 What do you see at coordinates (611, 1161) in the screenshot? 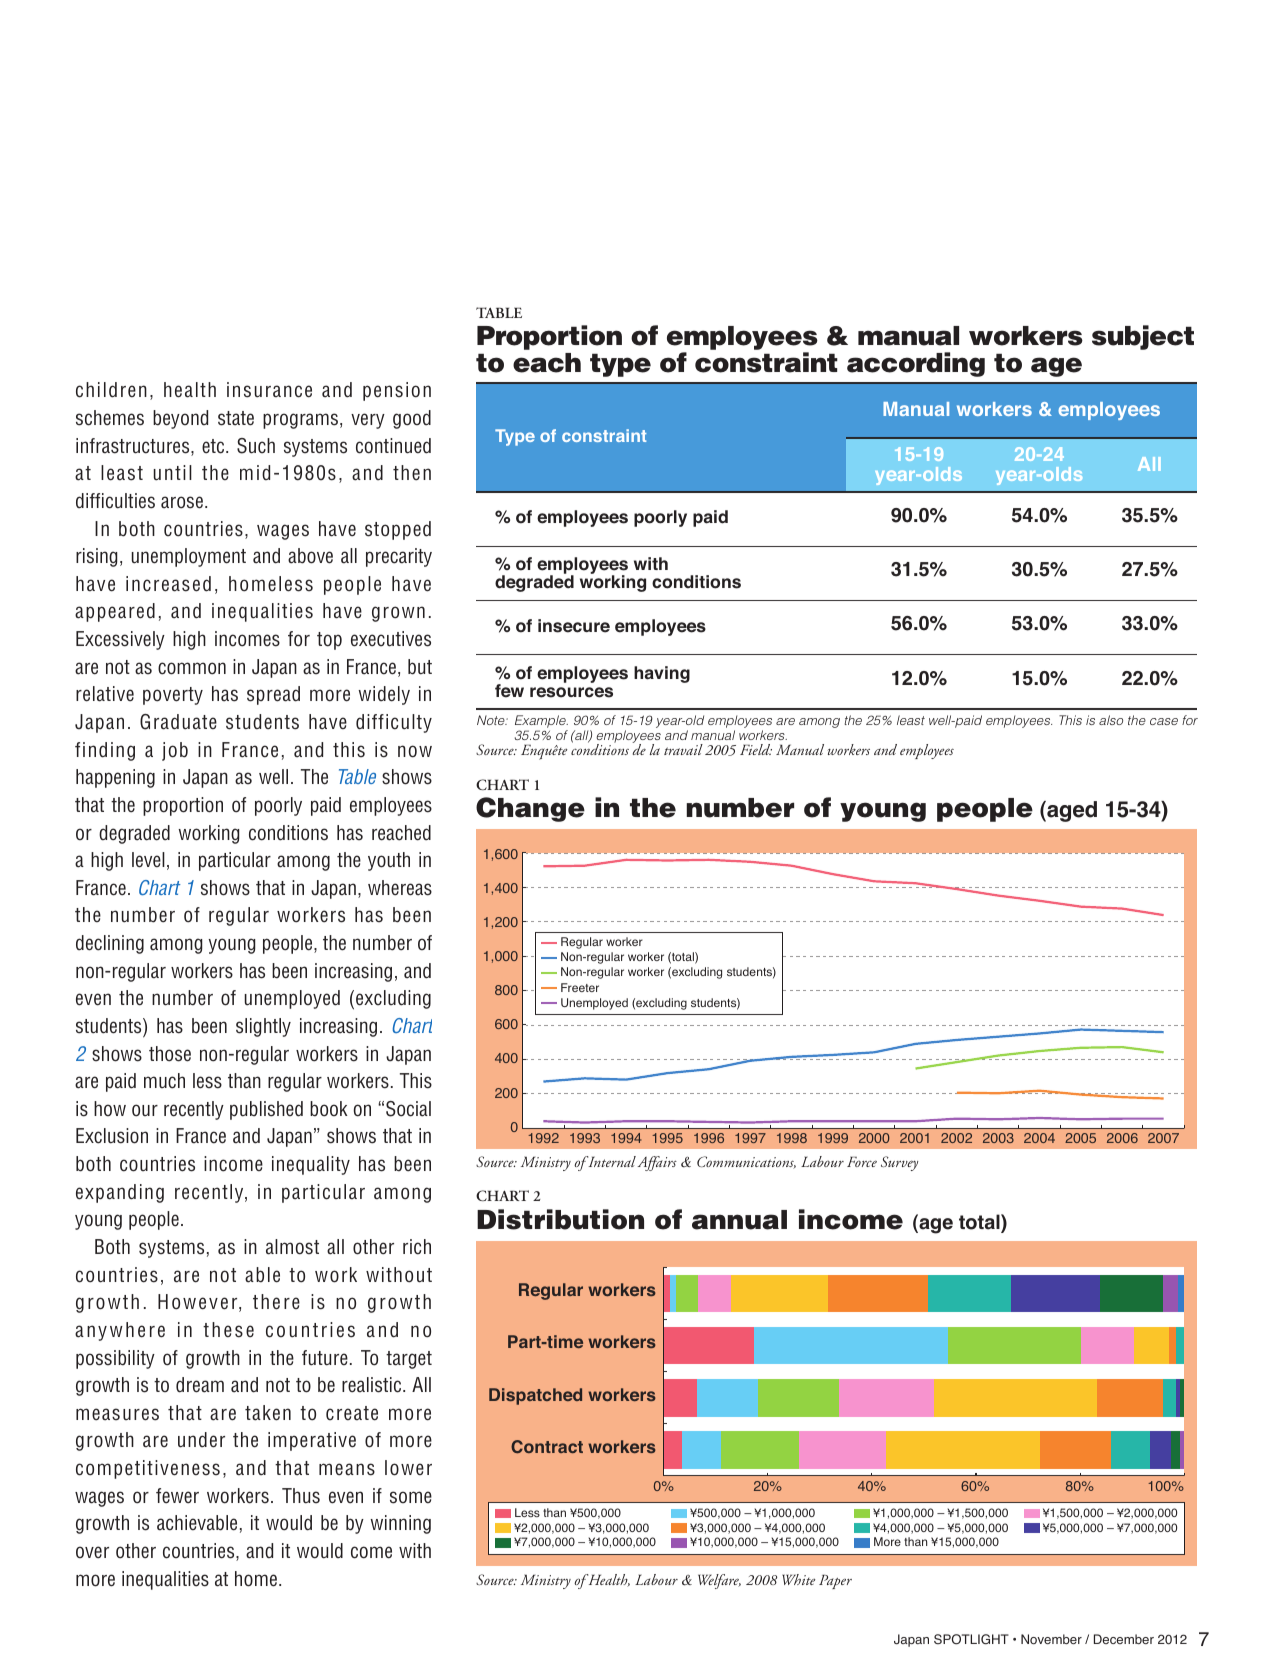
I see `Internal` at bounding box center [611, 1161].
